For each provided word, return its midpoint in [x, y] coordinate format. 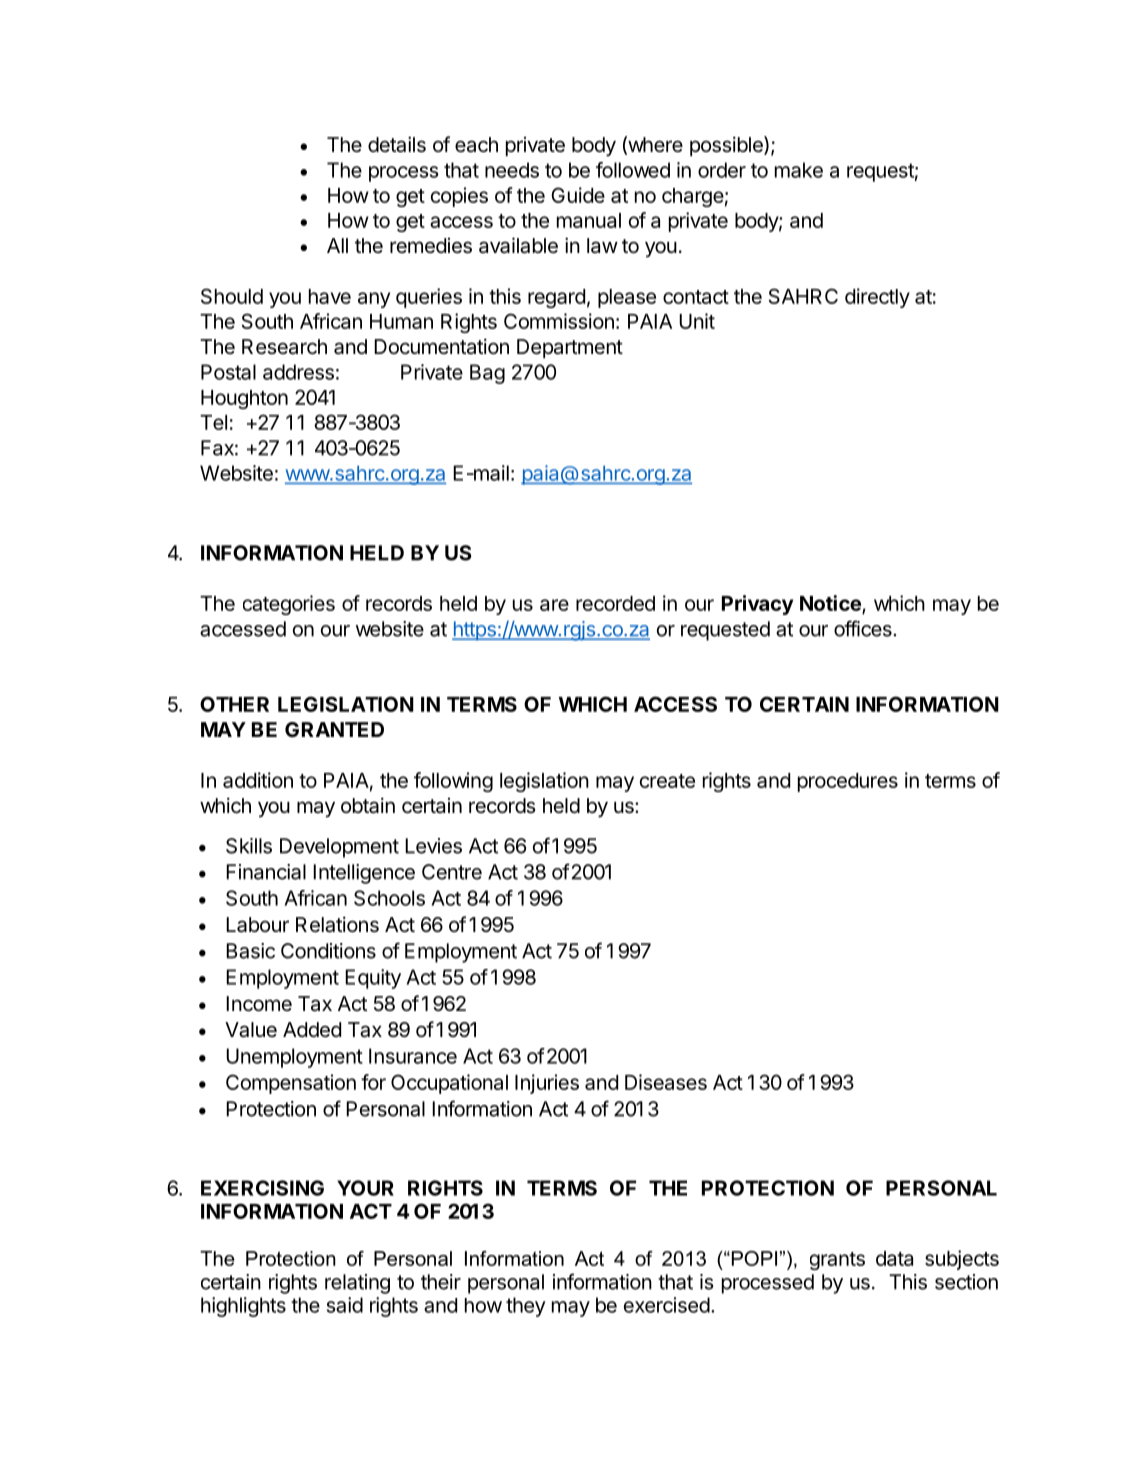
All [337, 245]
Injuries [547, 1084]
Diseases [666, 1082]
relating [357, 1284]
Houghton [244, 399]
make [799, 170]
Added [312, 1030]
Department [570, 348]
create [667, 781]
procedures [848, 782]
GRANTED [334, 729]
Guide [578, 195]
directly [877, 298]
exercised [667, 1305]
